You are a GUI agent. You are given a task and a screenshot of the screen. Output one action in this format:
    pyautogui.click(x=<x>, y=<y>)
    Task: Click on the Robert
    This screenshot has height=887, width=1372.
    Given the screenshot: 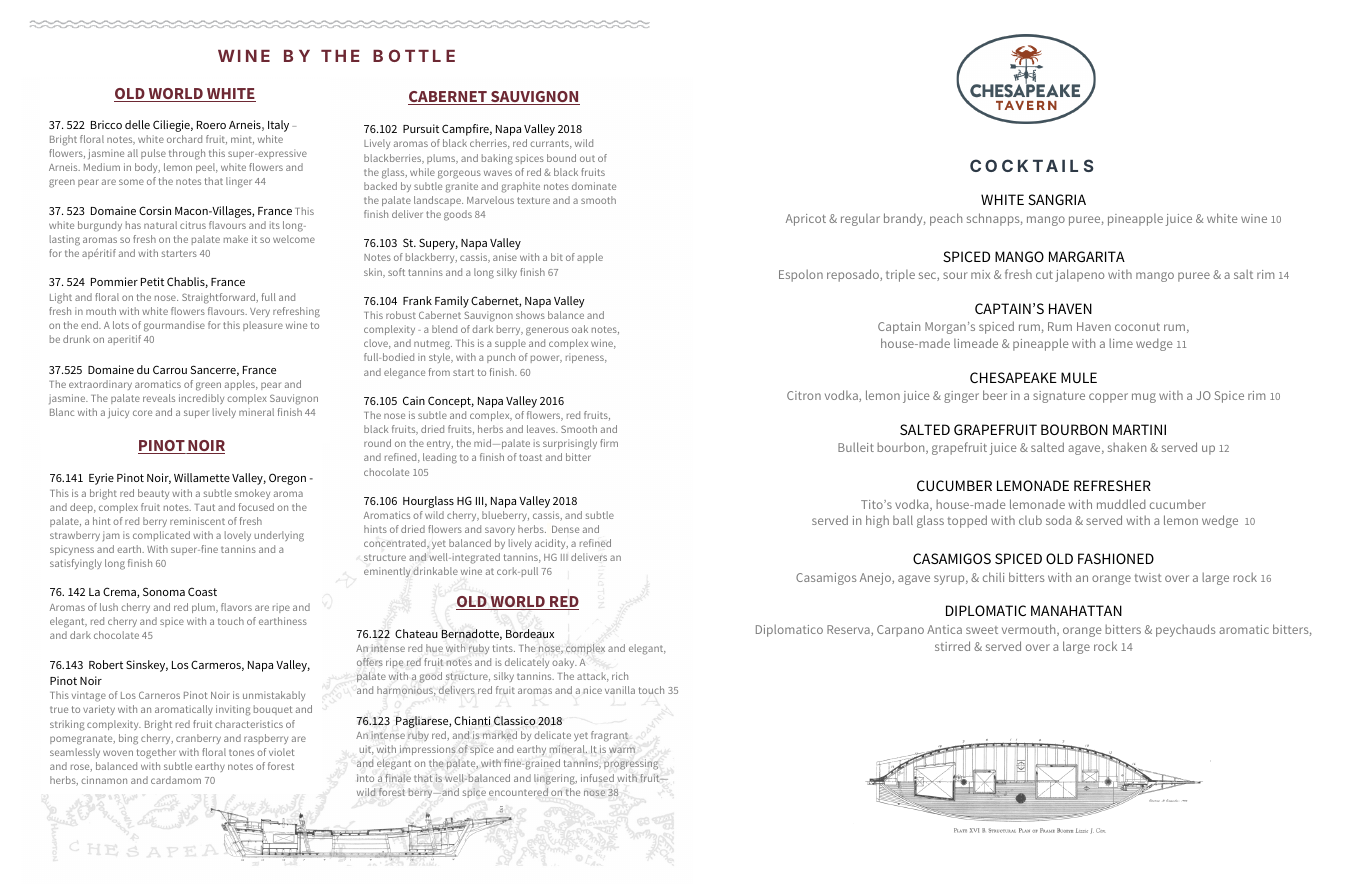 What is the action you would take?
    pyautogui.click(x=106, y=664)
